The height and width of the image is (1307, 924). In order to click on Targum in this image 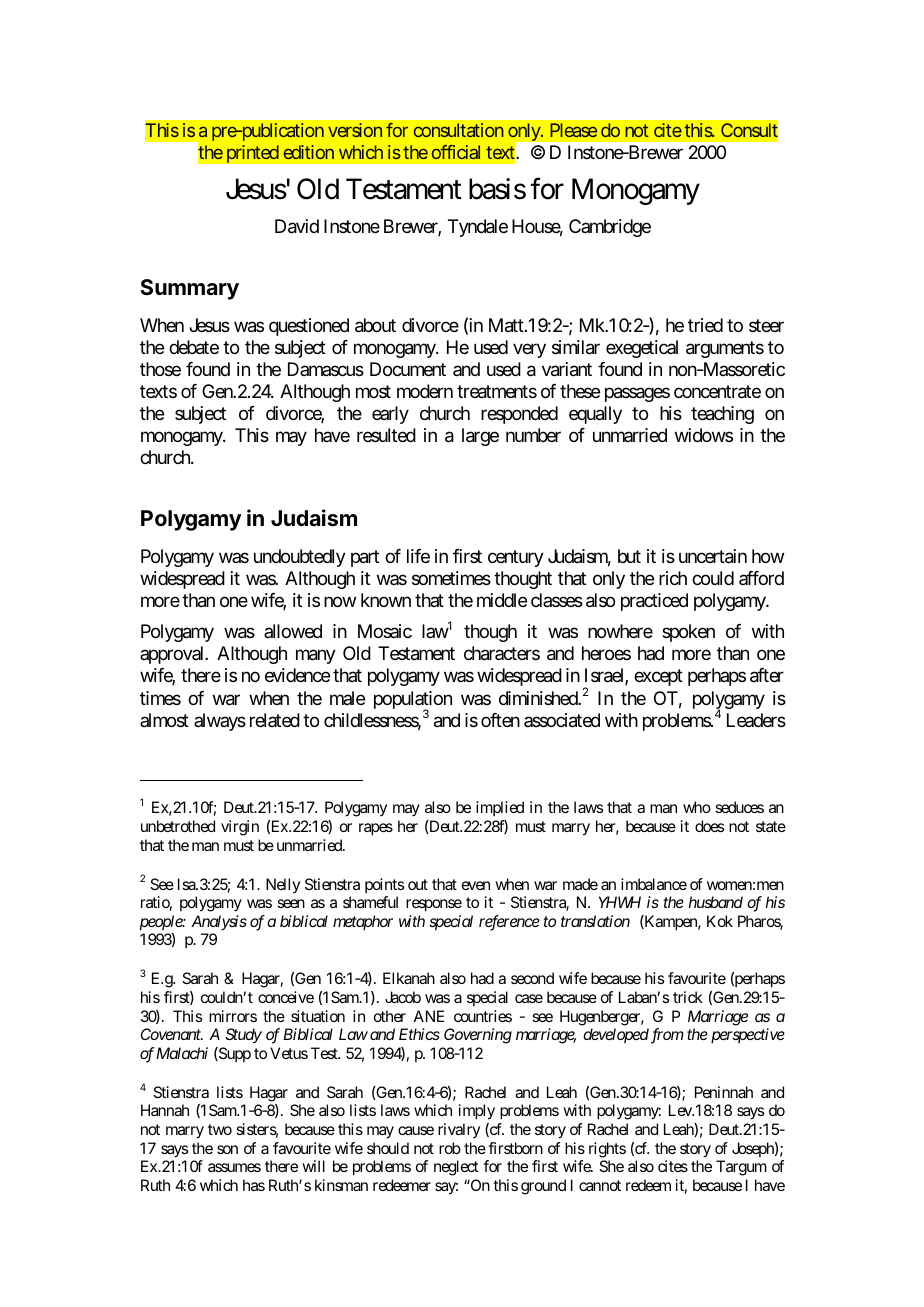, I will do `click(741, 1168)`.
